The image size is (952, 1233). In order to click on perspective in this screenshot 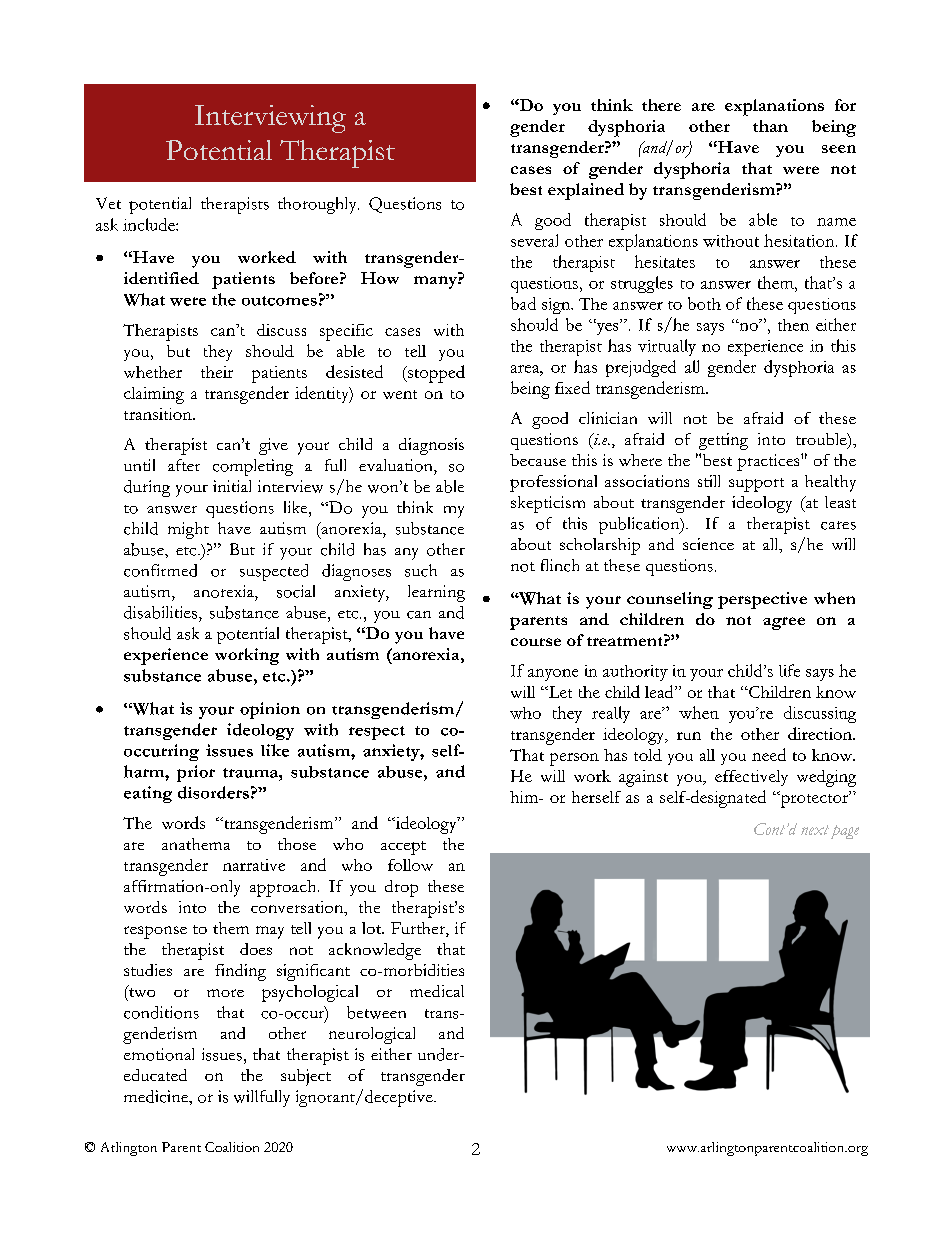, I will do `click(762, 600)`.
